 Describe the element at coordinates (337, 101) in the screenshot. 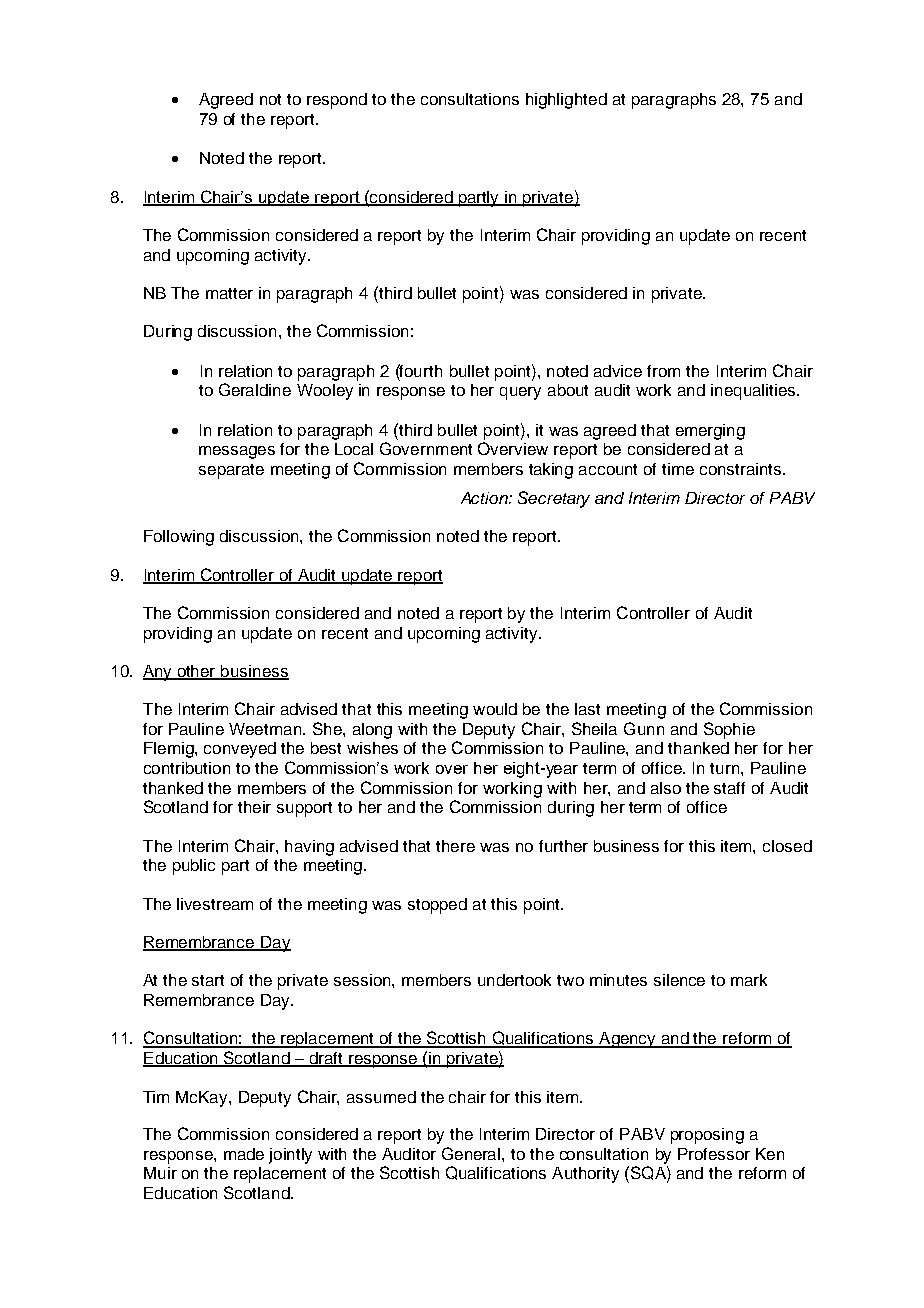

I see `respond` at that location.
